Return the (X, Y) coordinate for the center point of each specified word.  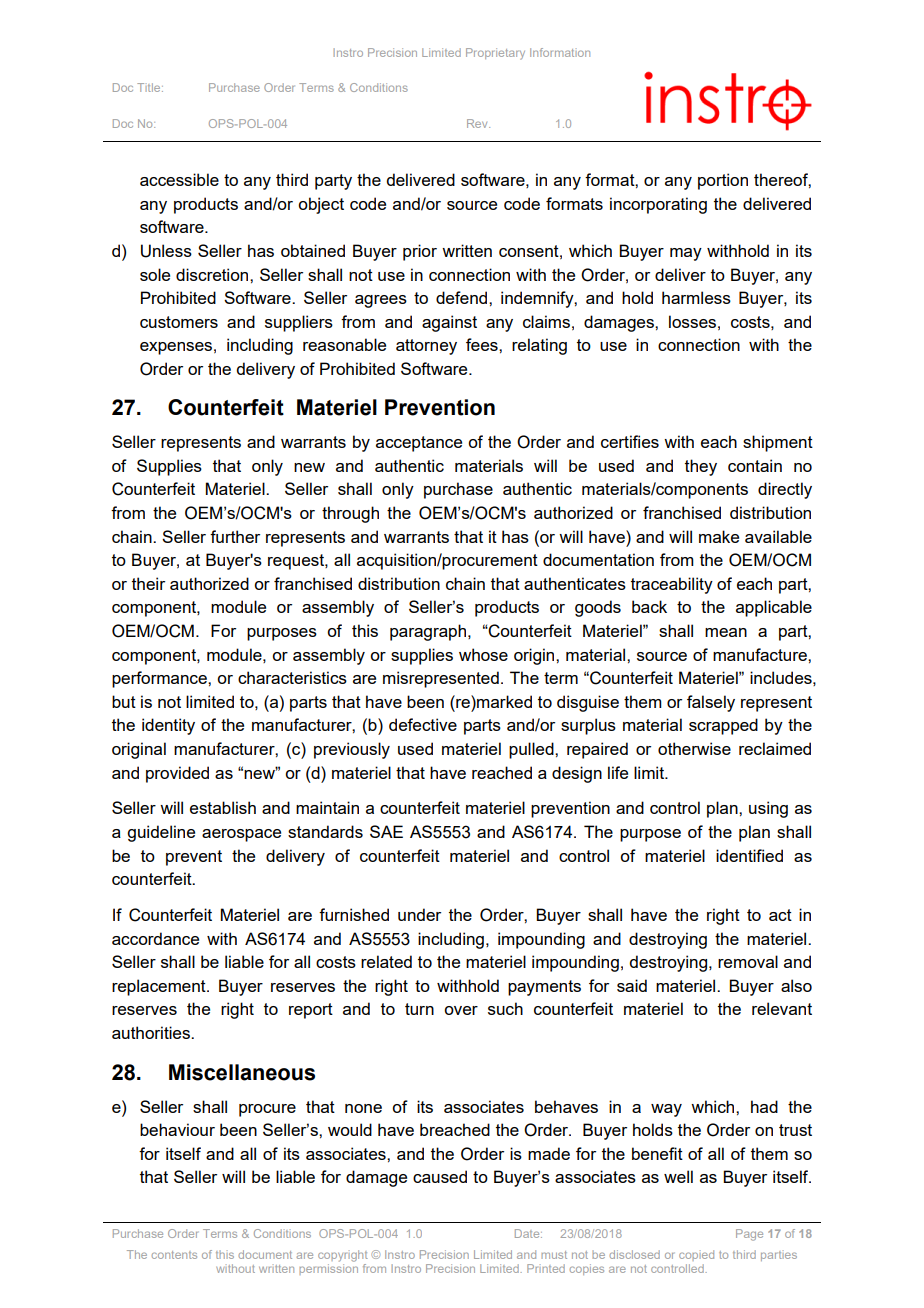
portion (723, 181)
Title (150, 87)
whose (483, 654)
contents (174, 1255)
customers (179, 322)
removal (748, 961)
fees (483, 344)
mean (726, 632)
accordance (155, 938)
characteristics (292, 677)
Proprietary (495, 54)
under (419, 914)
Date (528, 1233)
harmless (696, 297)
